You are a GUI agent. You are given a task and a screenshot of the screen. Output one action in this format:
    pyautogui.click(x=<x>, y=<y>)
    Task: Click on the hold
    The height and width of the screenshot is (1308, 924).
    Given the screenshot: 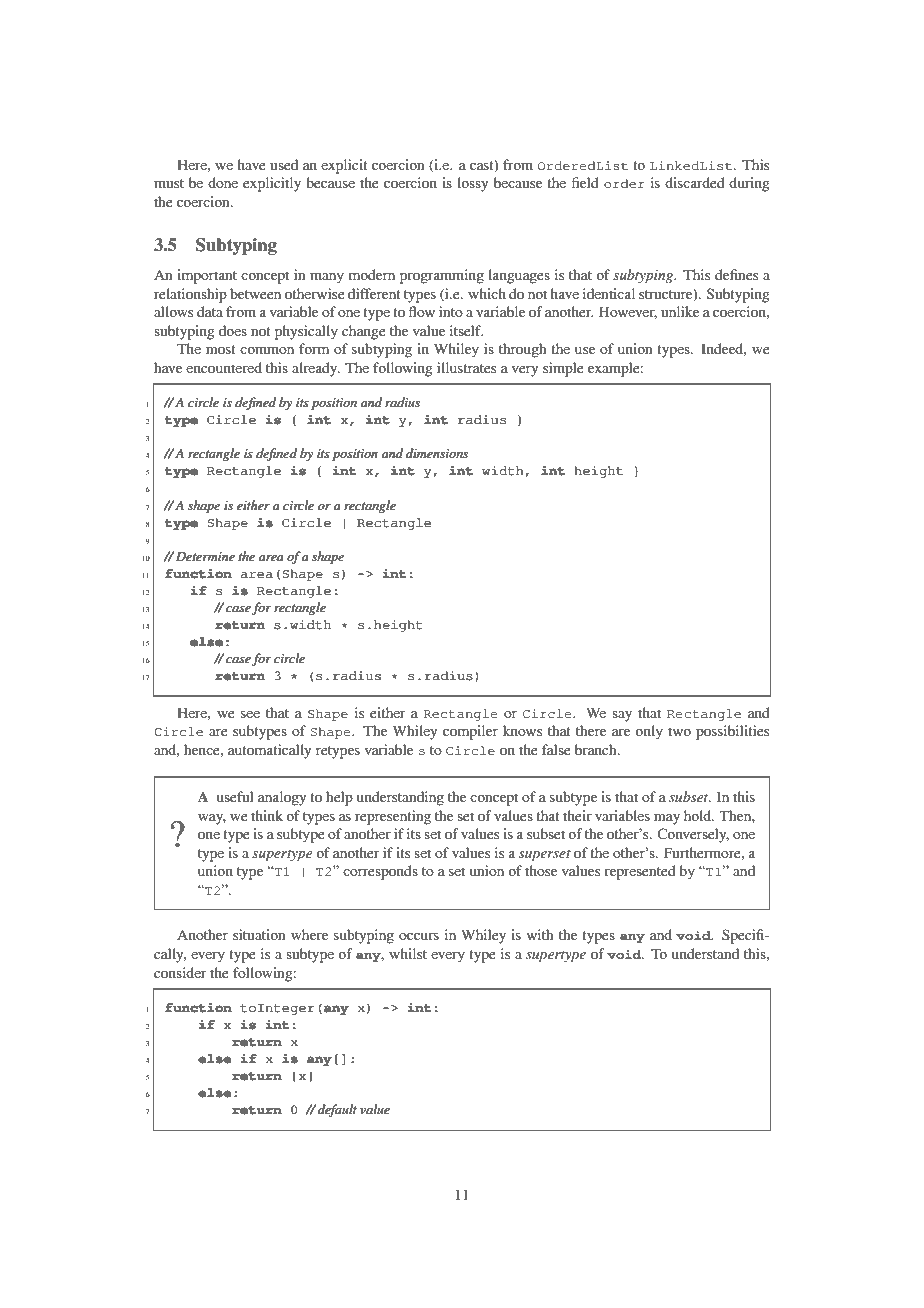 What is the action you would take?
    pyautogui.click(x=699, y=815)
